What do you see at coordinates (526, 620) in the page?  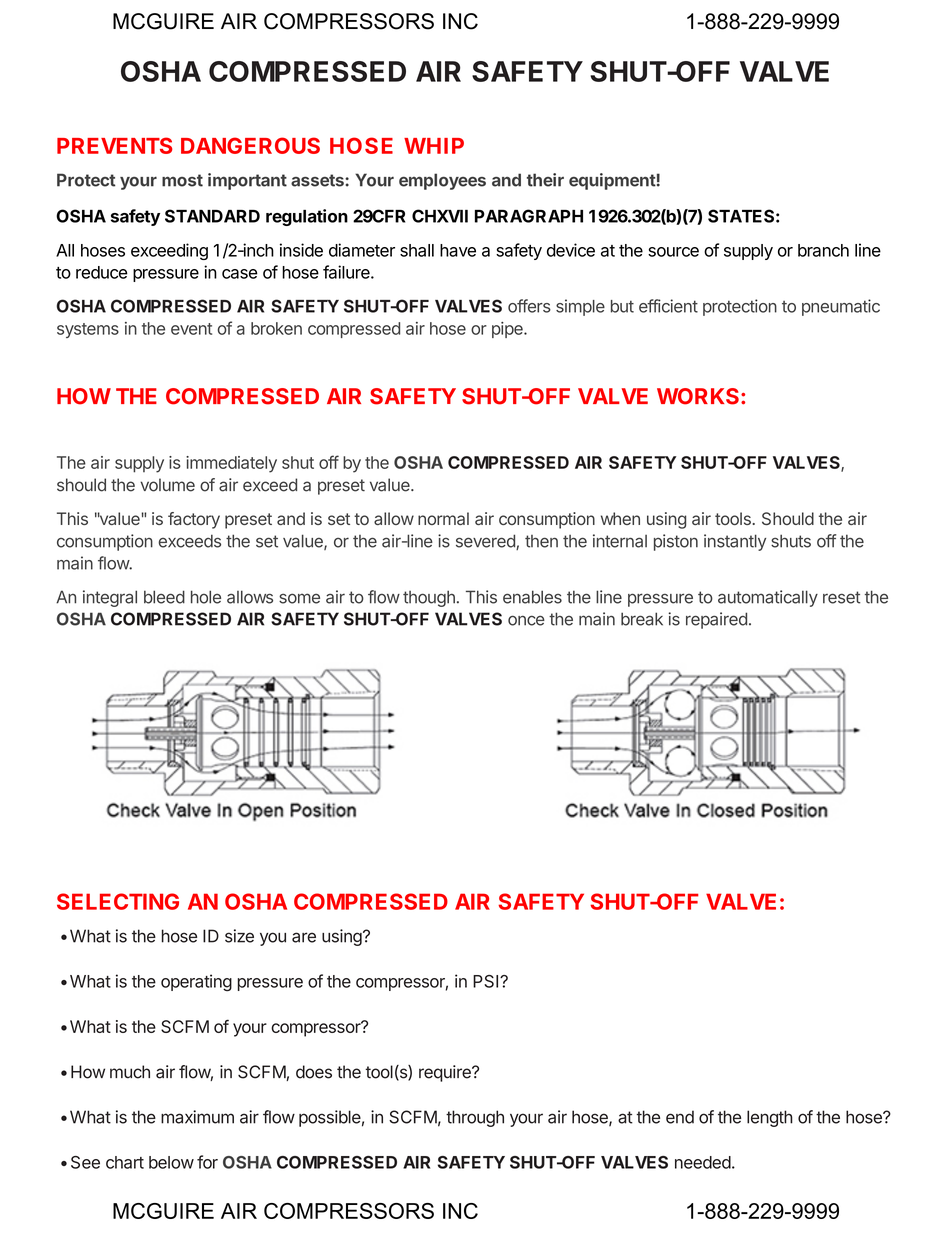 I see `once` at bounding box center [526, 620].
